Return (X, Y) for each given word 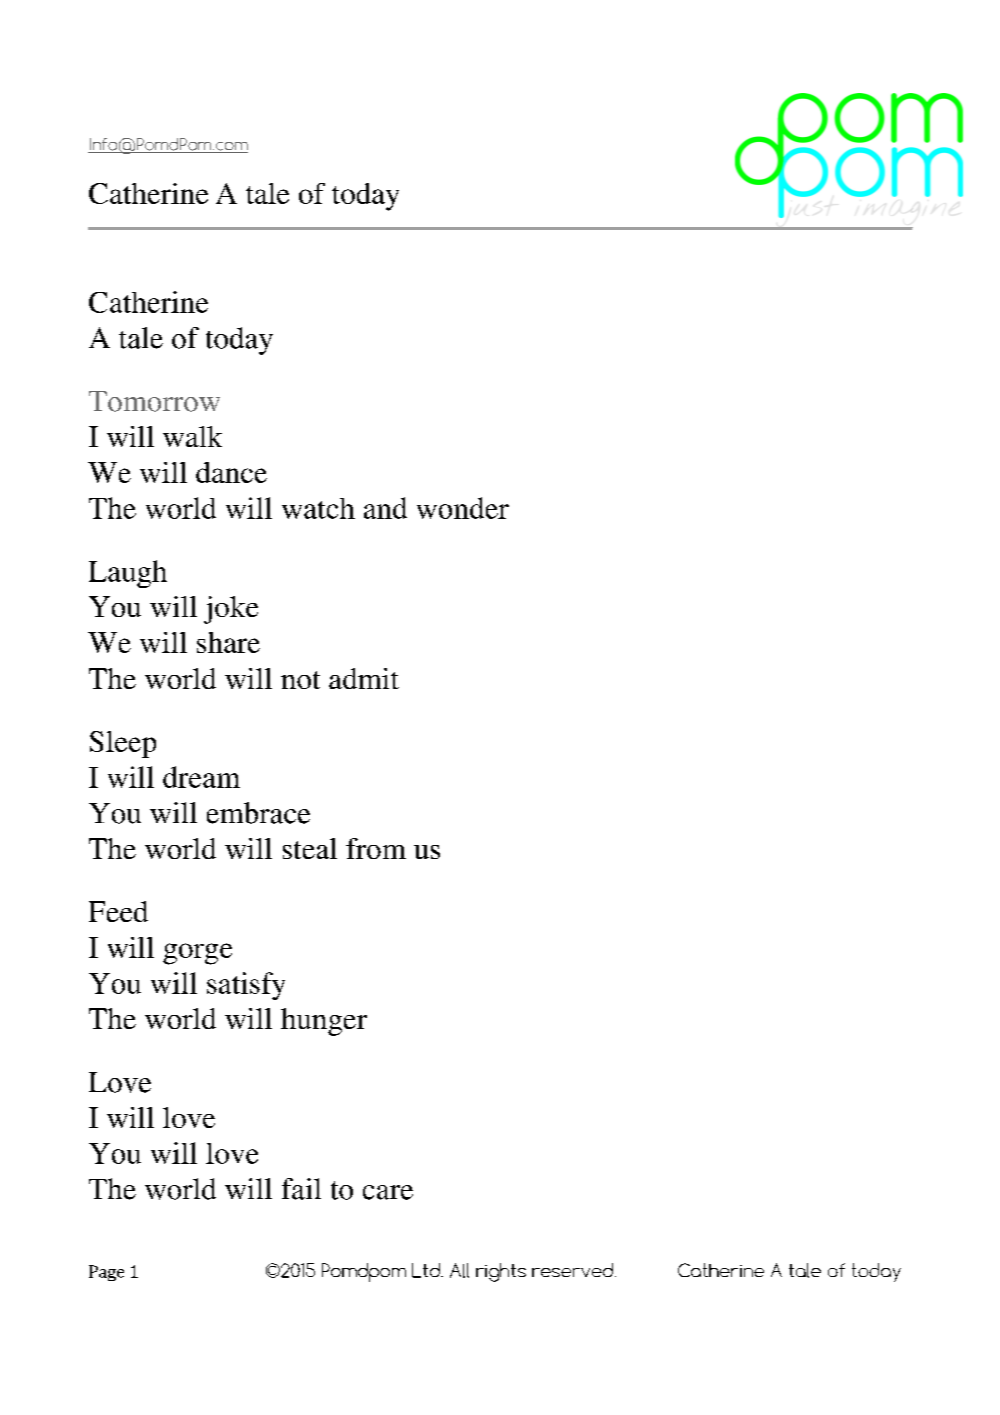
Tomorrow (154, 401)
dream (201, 777)
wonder (463, 508)
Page (106, 1273)
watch (318, 508)
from (376, 848)
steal (310, 848)
